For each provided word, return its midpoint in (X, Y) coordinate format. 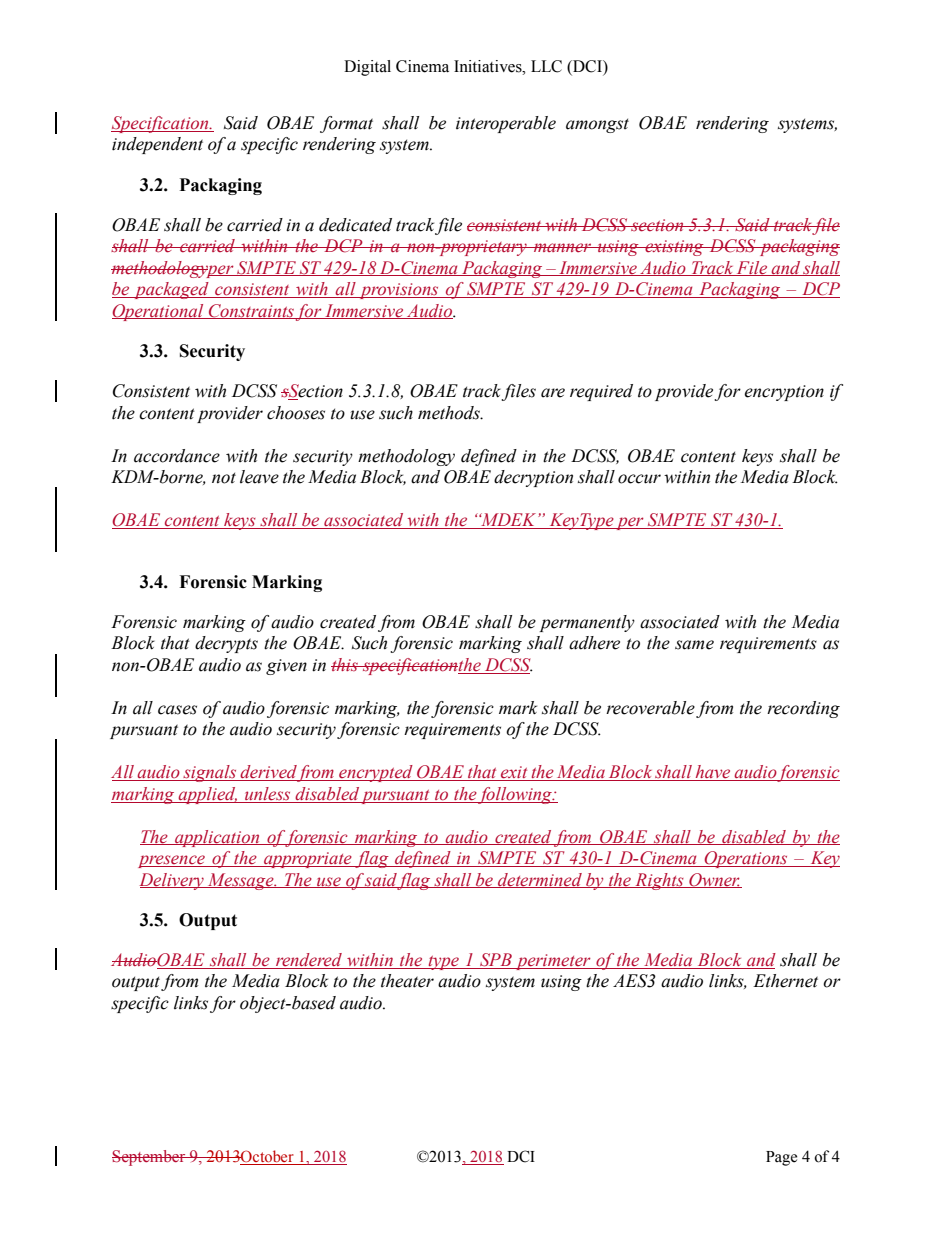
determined (540, 880)
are (553, 393)
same (694, 645)
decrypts (226, 644)
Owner (714, 880)
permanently (587, 623)
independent (157, 145)
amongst (597, 125)
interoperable (506, 124)
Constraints (251, 311)
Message (240, 881)
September (150, 1158)
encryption (784, 393)
